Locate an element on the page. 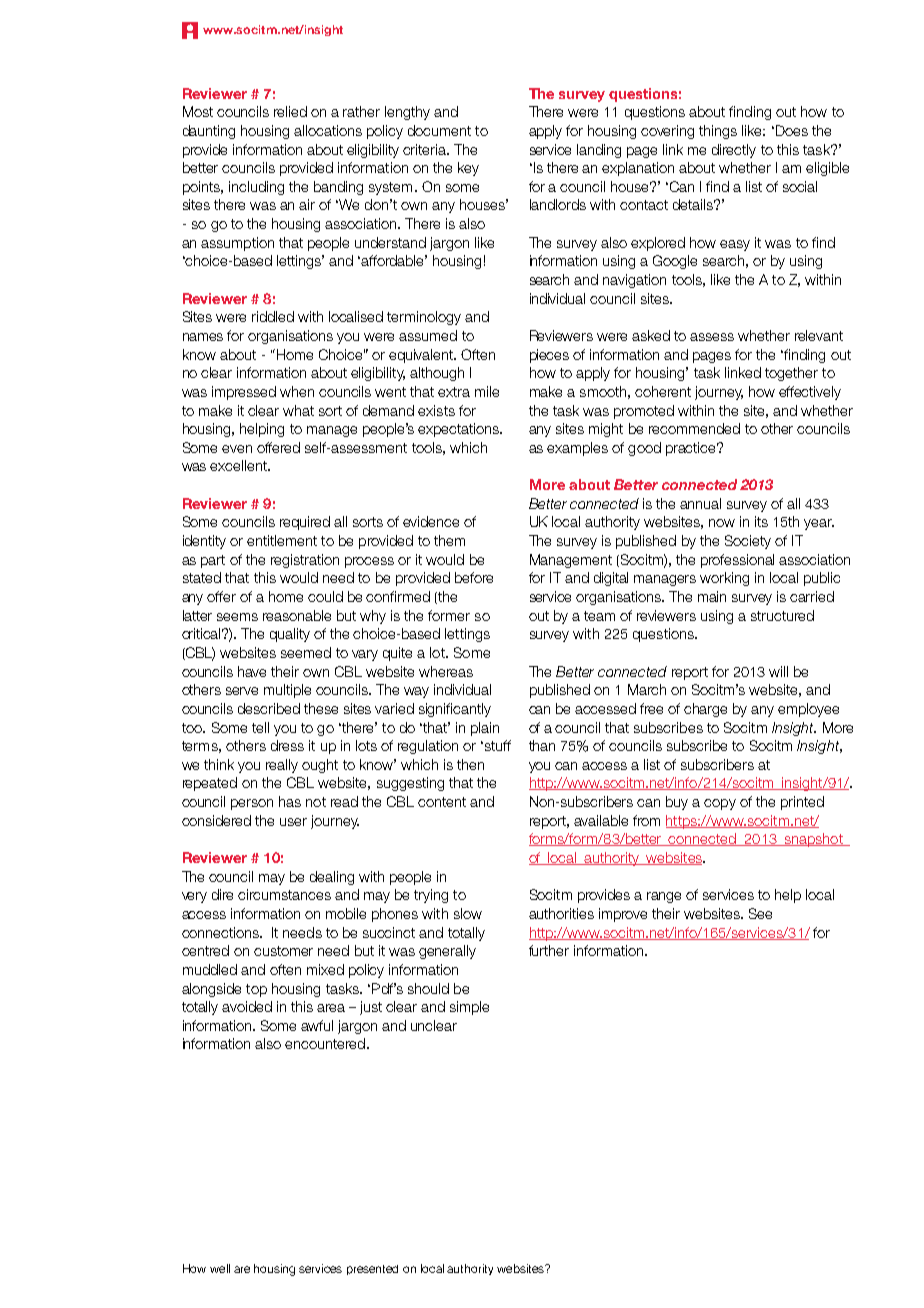 The width and height of the page is (924, 1308). presented is located at coordinates (372, 1270).
